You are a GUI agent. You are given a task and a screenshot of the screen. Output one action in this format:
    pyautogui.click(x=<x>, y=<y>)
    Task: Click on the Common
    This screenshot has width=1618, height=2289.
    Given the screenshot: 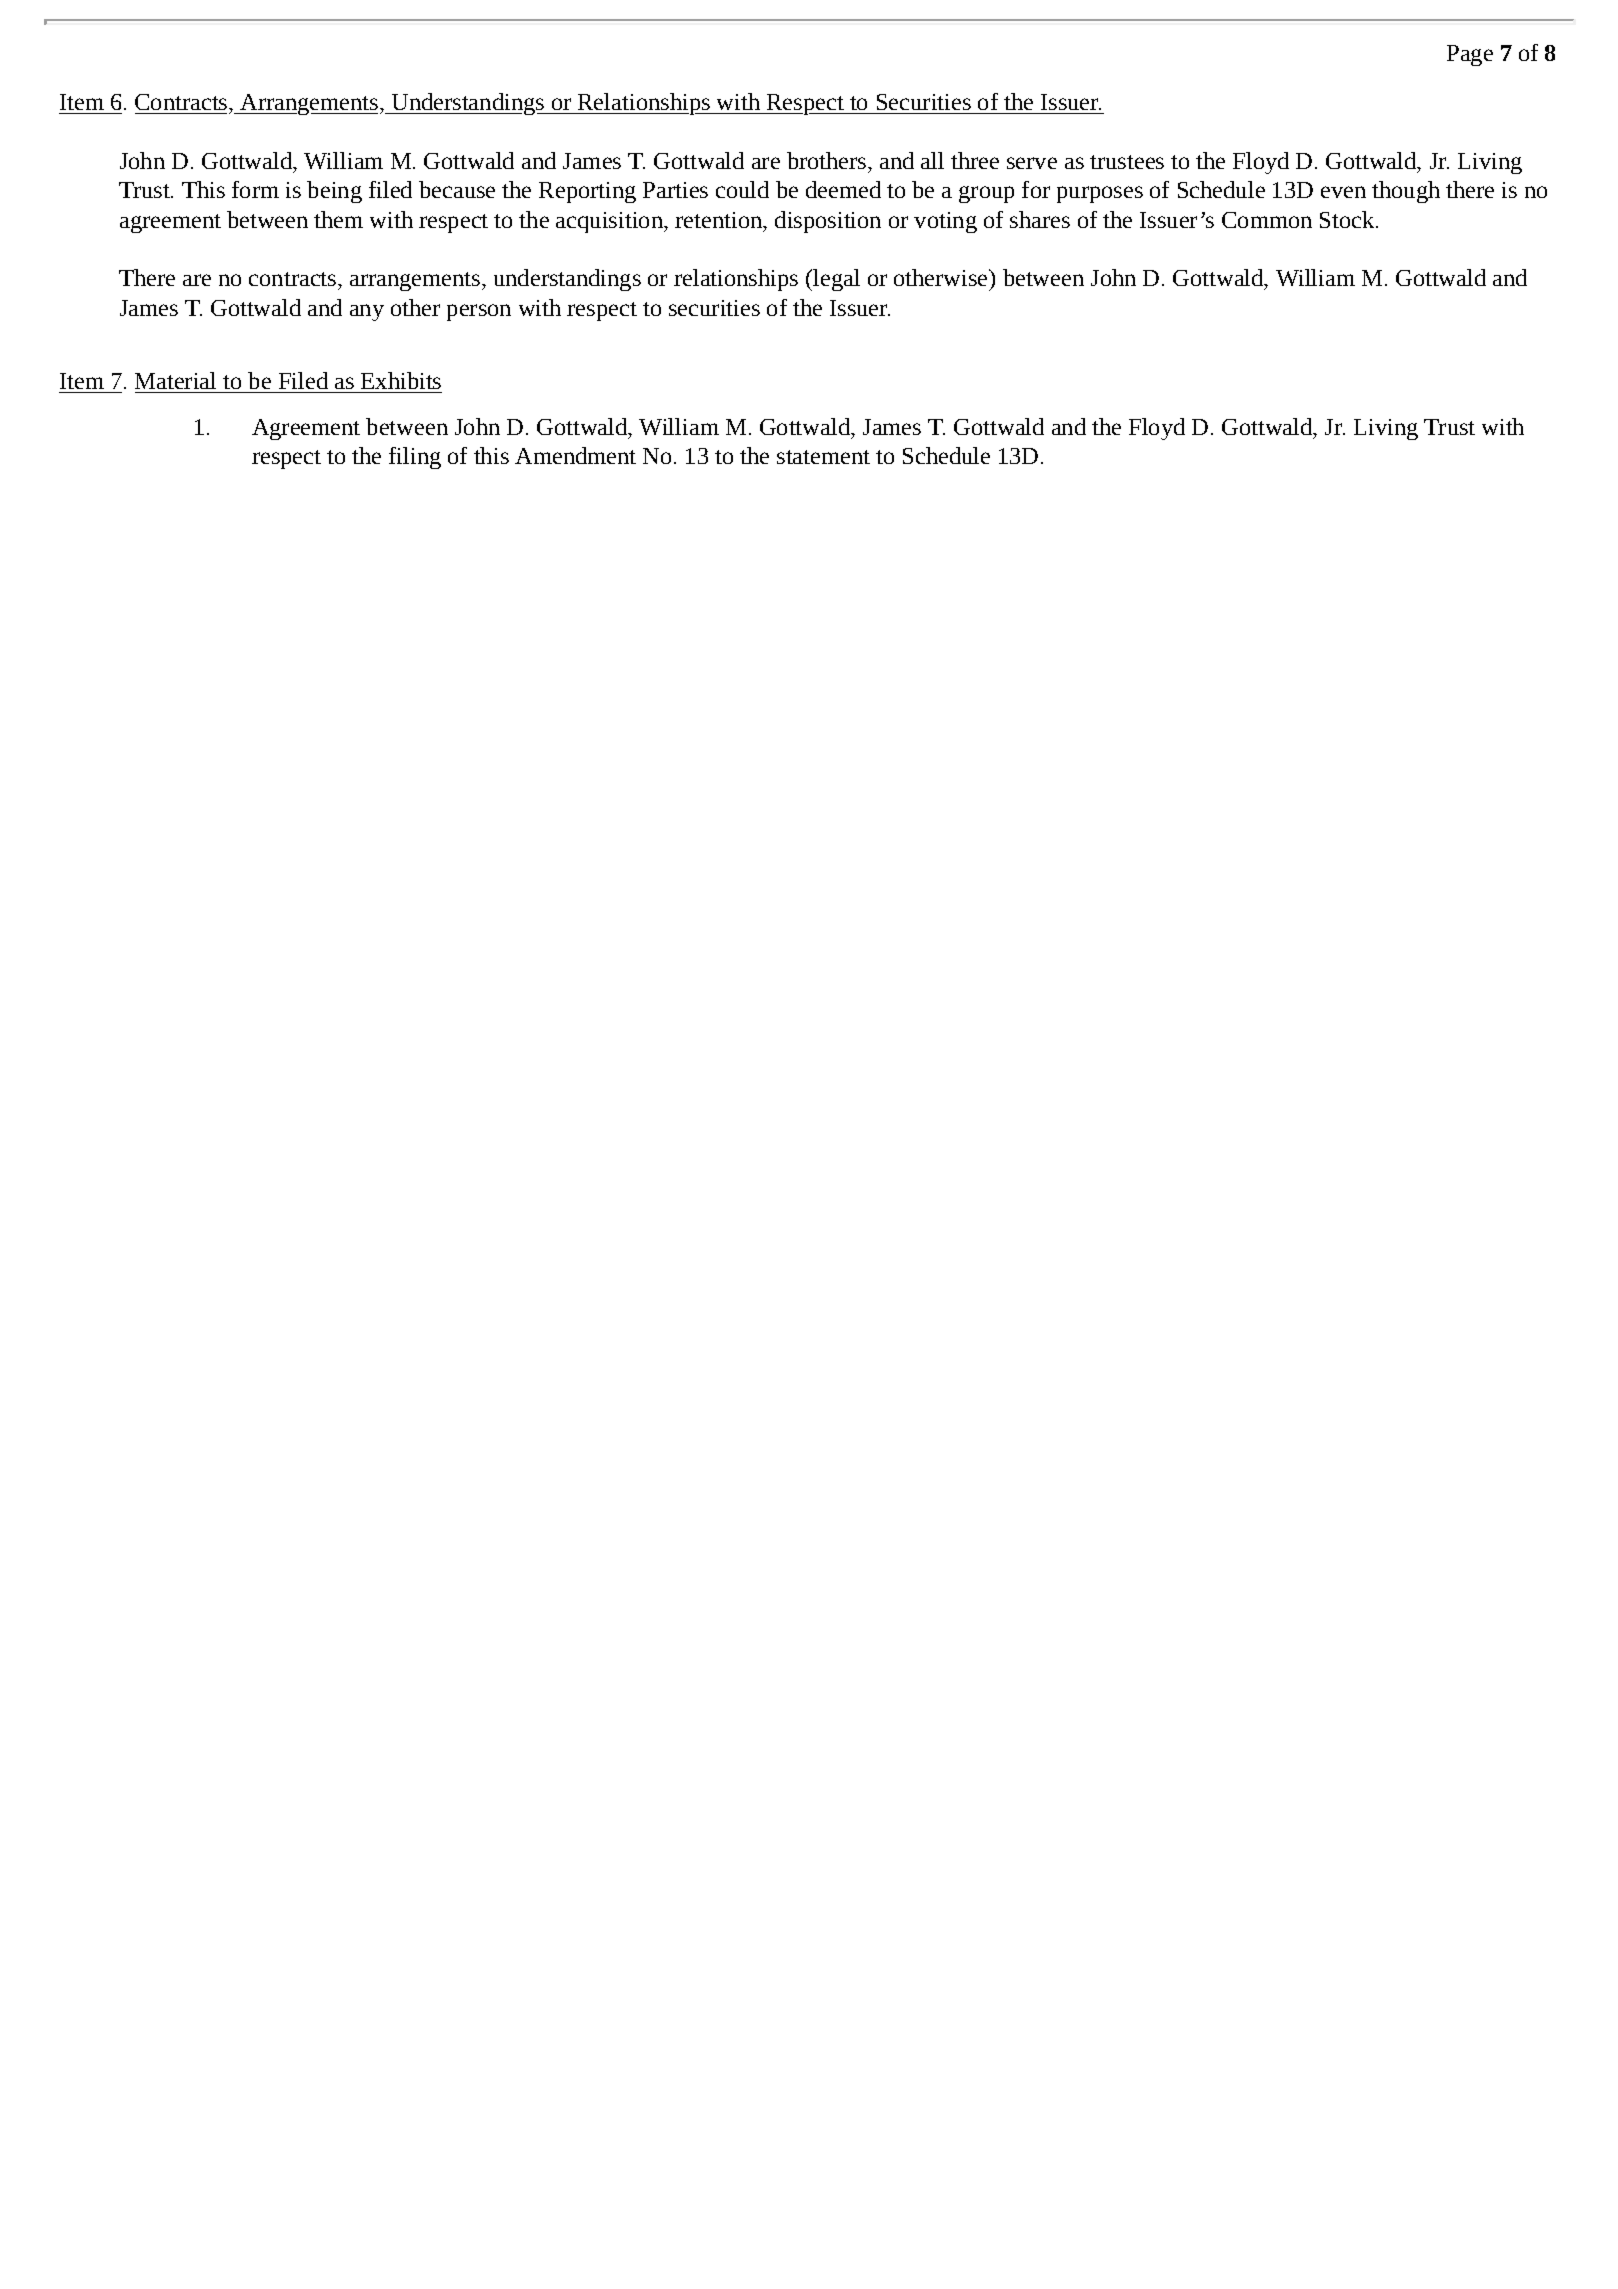 What is the action you would take?
    pyautogui.click(x=1267, y=220)
